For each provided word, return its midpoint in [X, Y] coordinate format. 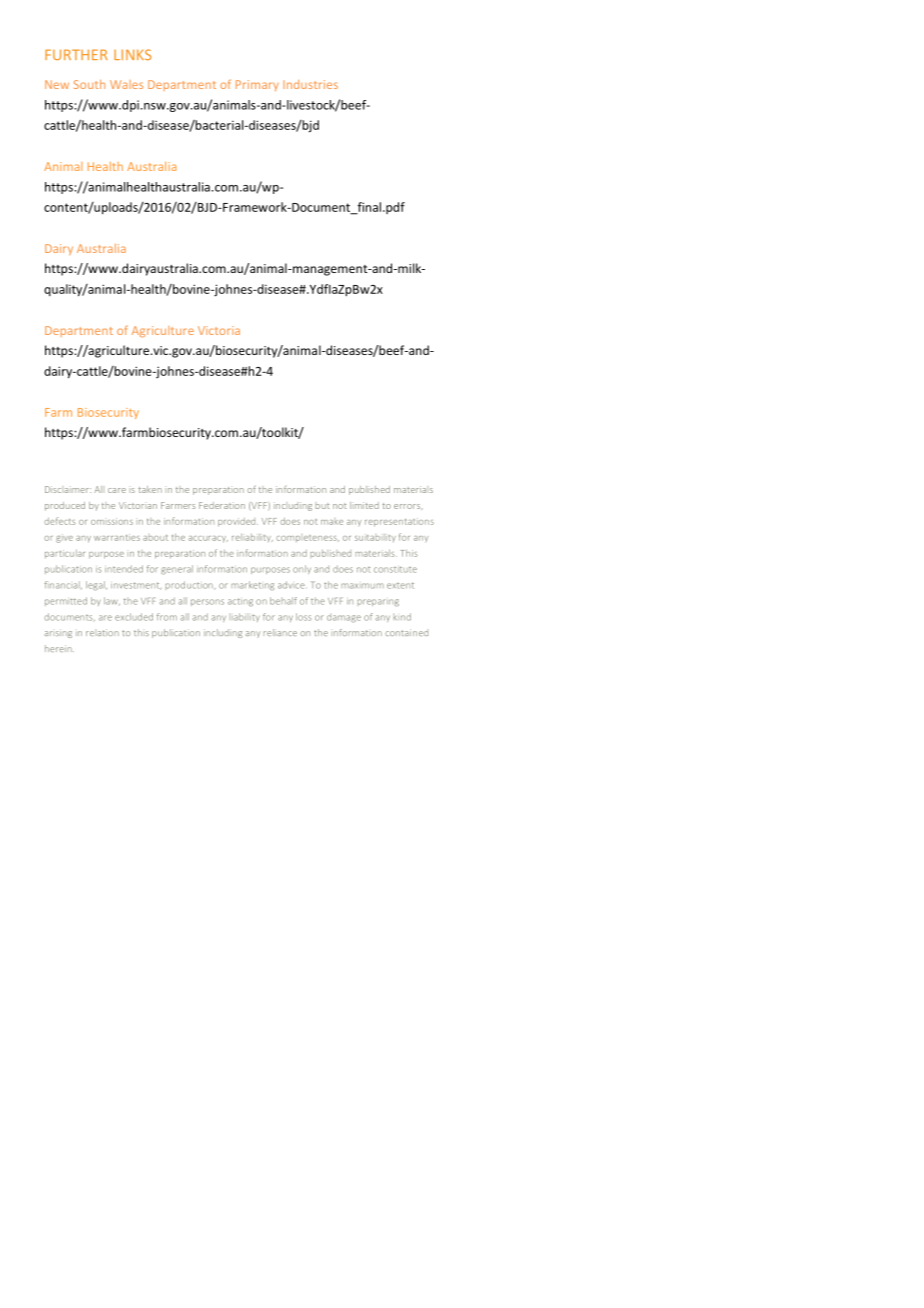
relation [102, 632]
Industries [310, 84]
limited [364, 505]
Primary [257, 85]
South [89, 84]
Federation [222, 505]
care [117, 490]
